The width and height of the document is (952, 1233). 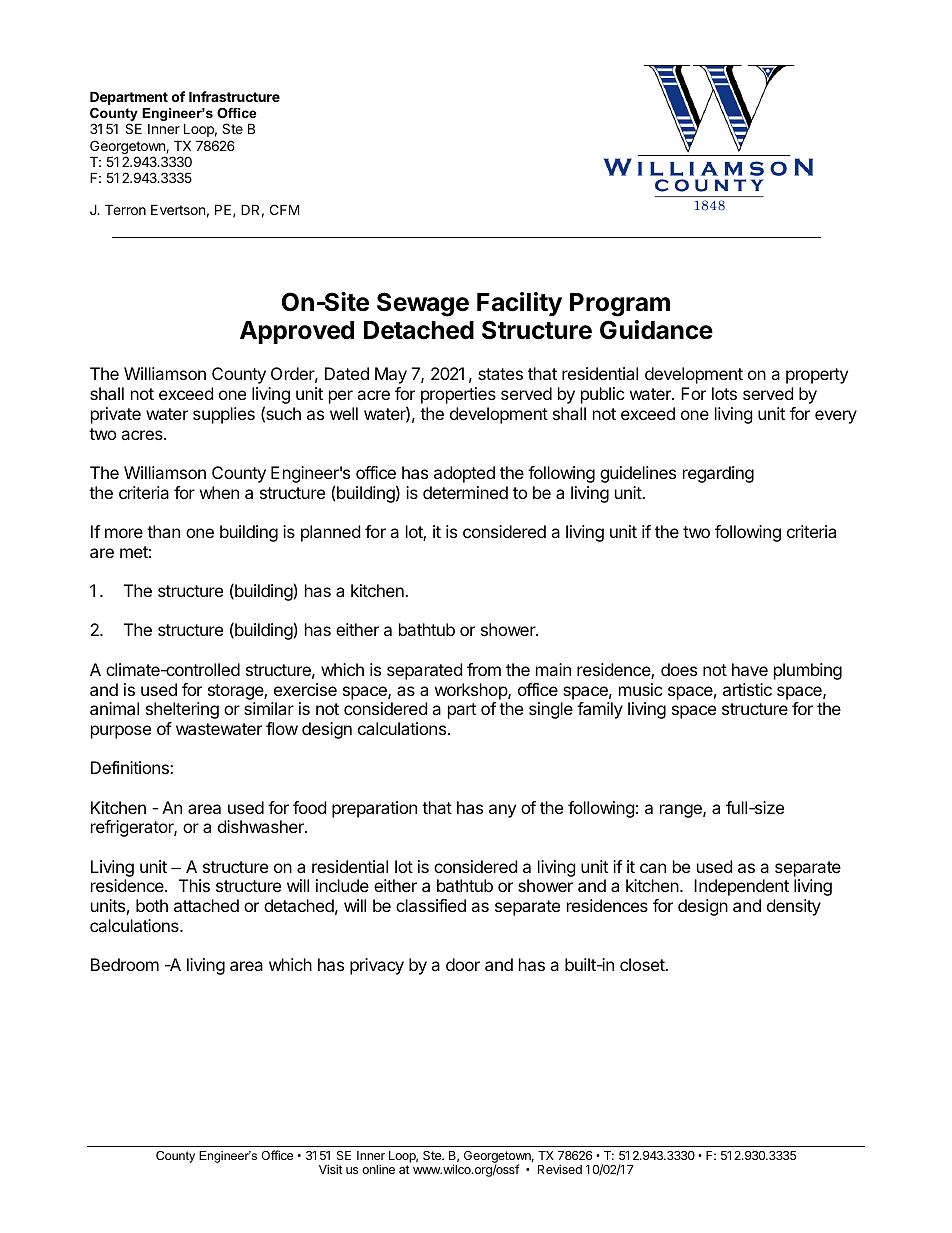 What do you see at coordinates (519, 304) in the document?
I see `Facility` at bounding box center [519, 304].
